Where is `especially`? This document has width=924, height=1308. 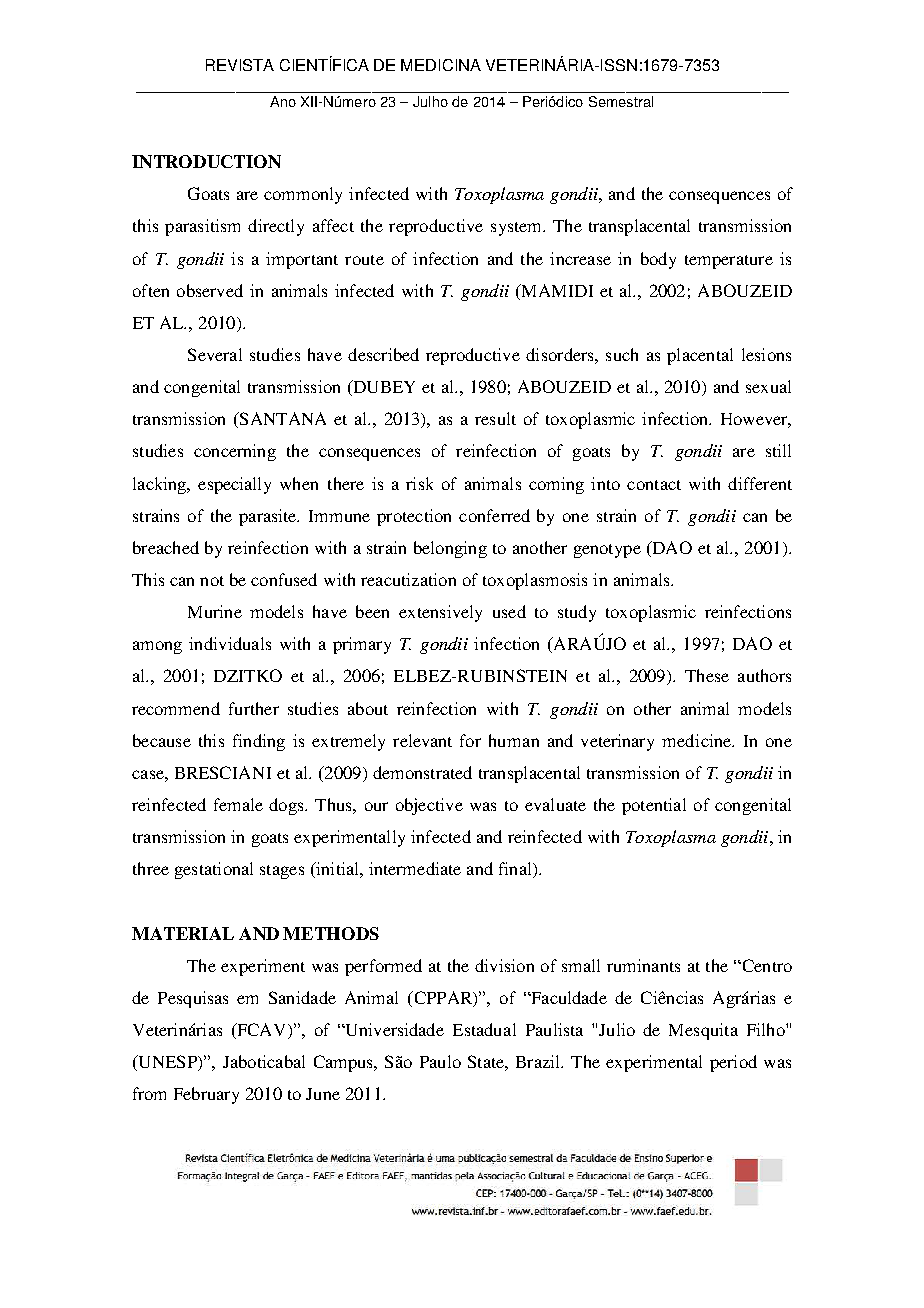
especially is located at coordinates (234, 485).
